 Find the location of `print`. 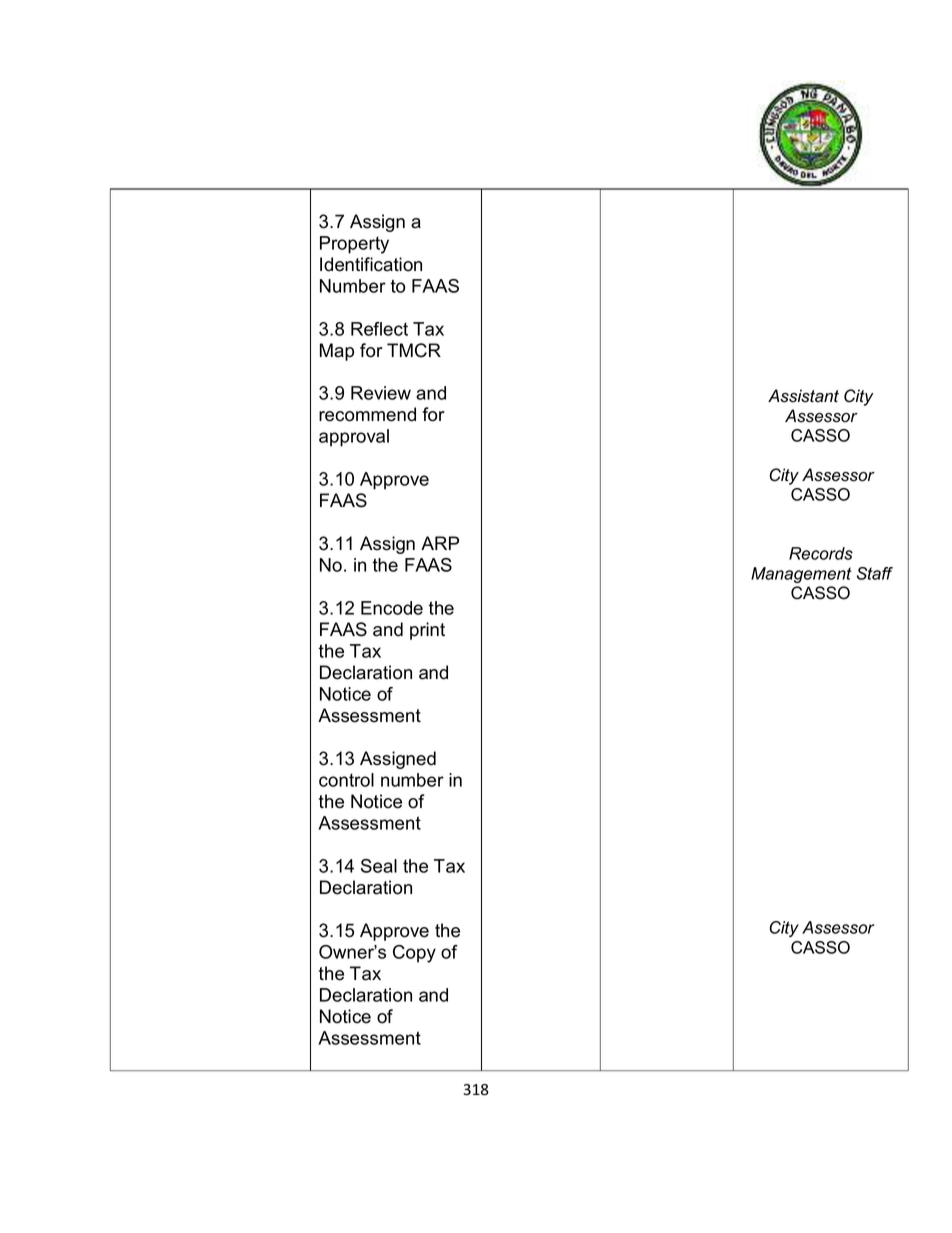

print is located at coordinates (427, 631).
